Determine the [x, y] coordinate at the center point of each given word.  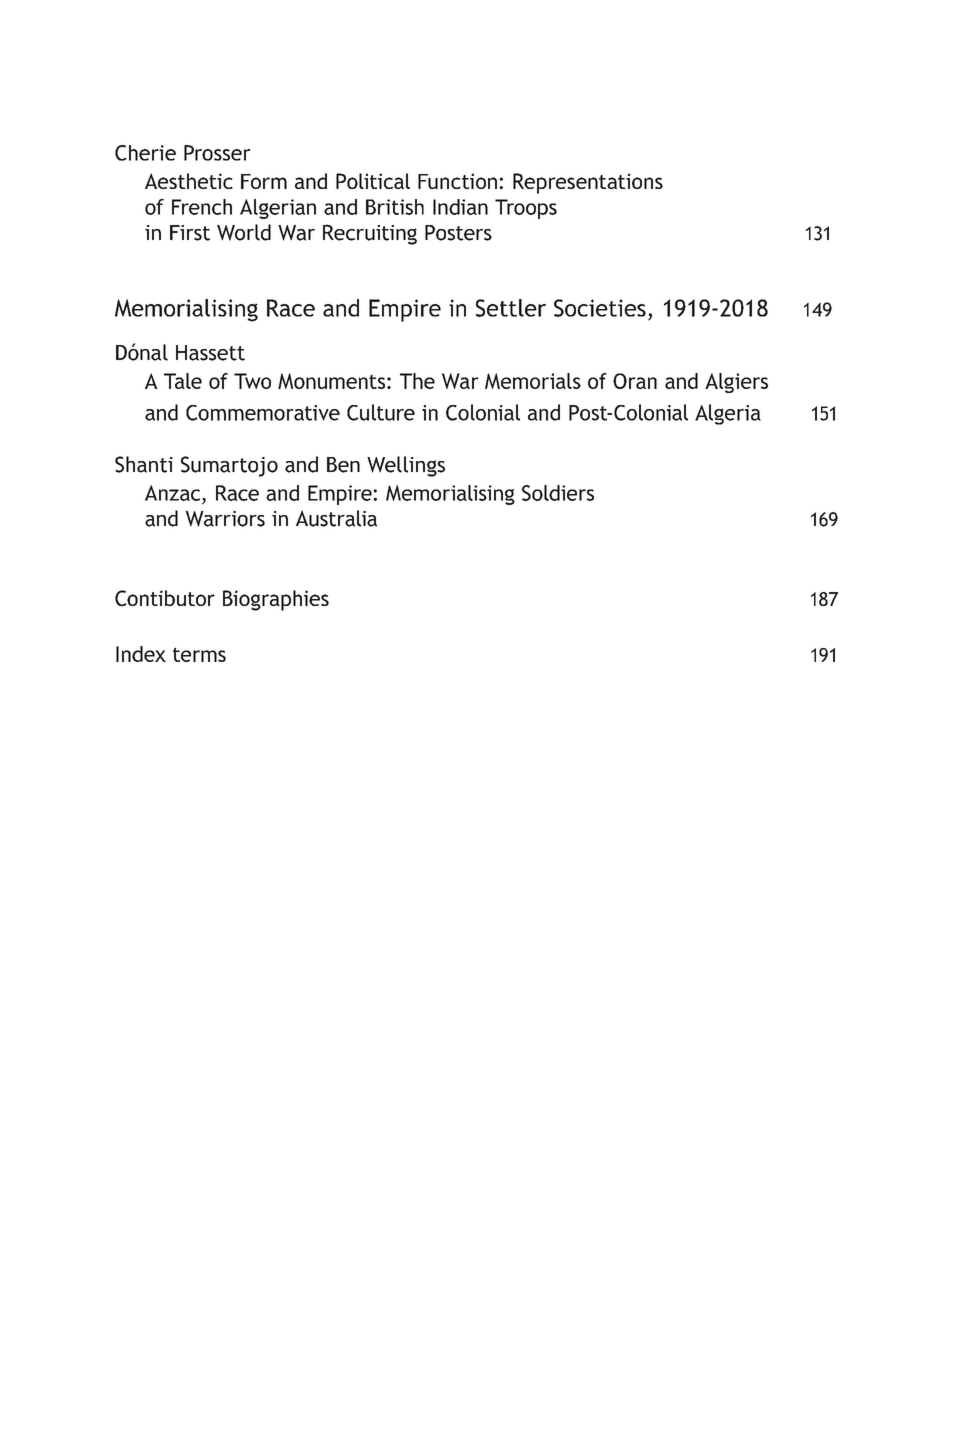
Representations [588, 183]
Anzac [174, 493]
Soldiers [558, 493]
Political [373, 181]
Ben [343, 465]
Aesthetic [189, 181]
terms [199, 654]
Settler [511, 308]
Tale [183, 381]
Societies [600, 308]
